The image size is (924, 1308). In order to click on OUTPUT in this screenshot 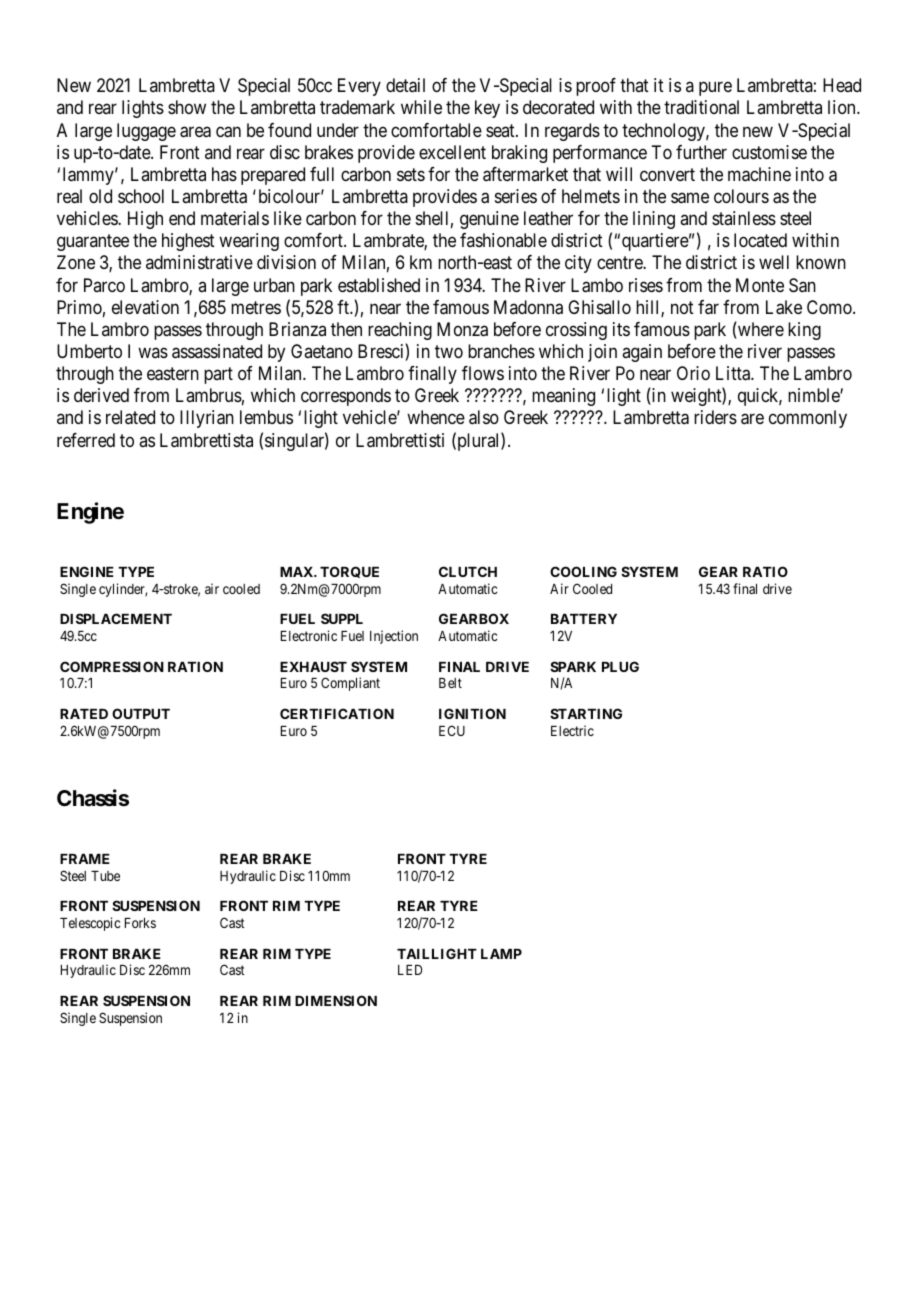, I will do `click(141, 713)`.
